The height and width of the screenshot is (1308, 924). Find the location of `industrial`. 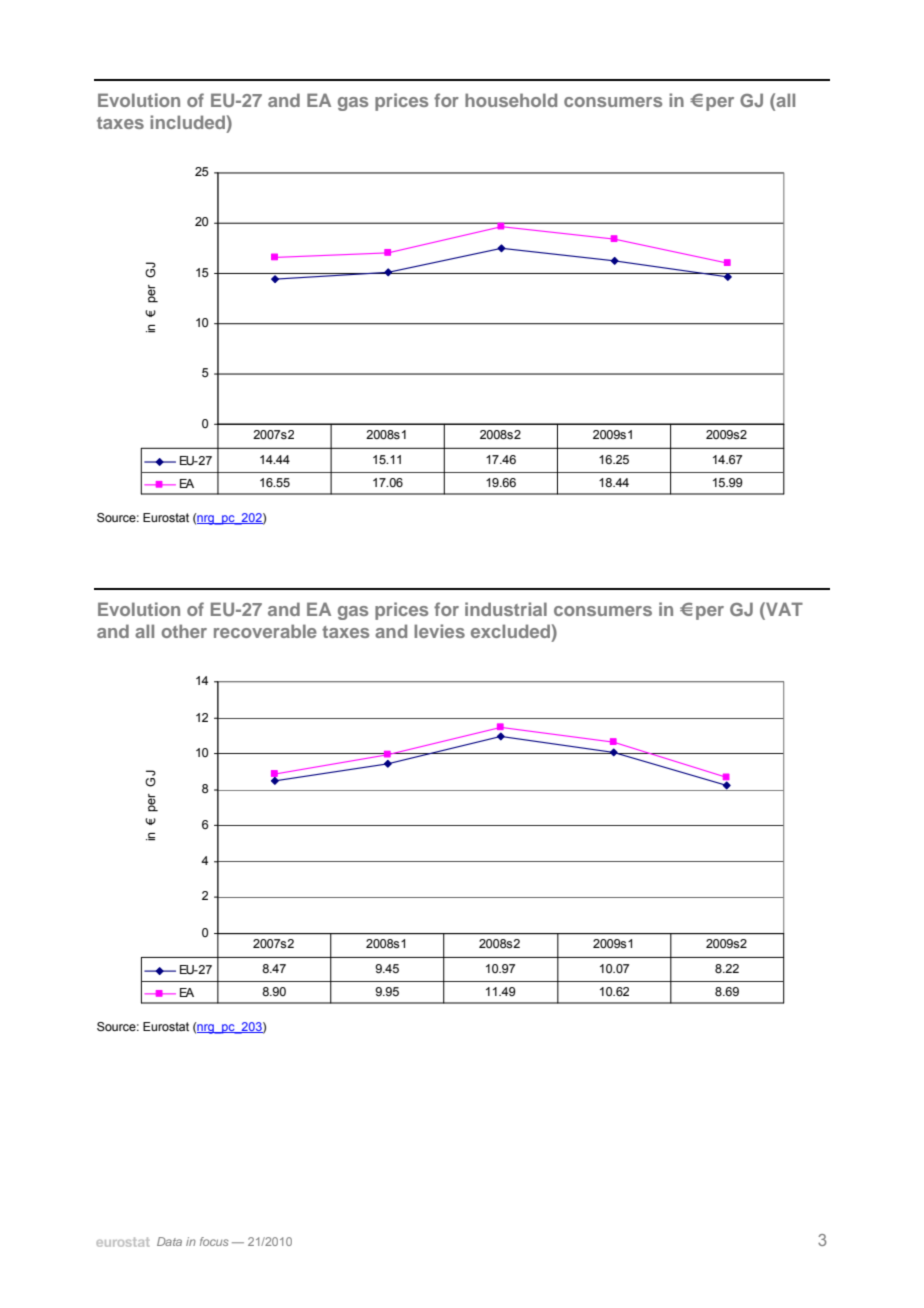

industrial is located at coordinates (506, 609).
